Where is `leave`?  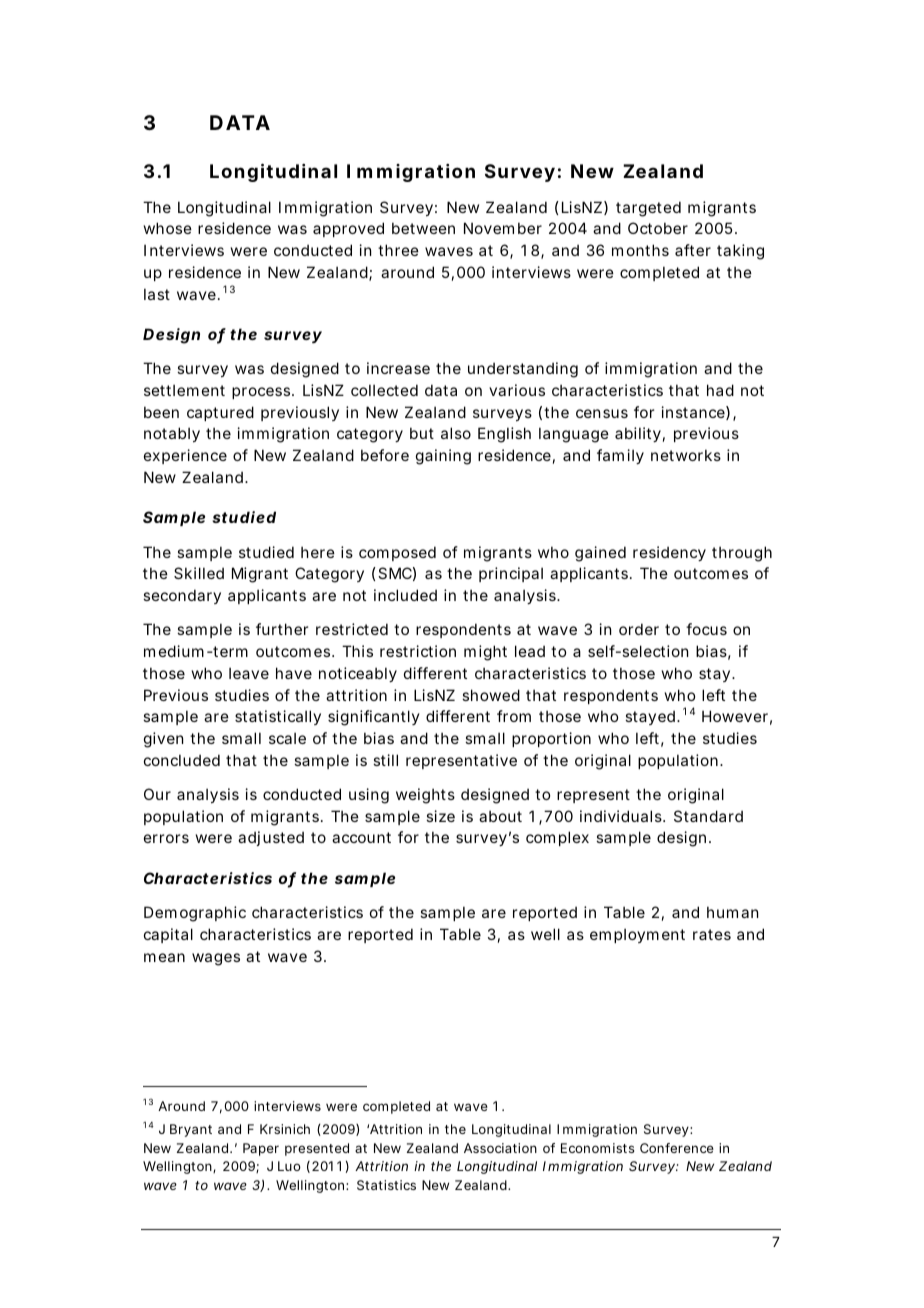 leave is located at coordinates (249, 673).
